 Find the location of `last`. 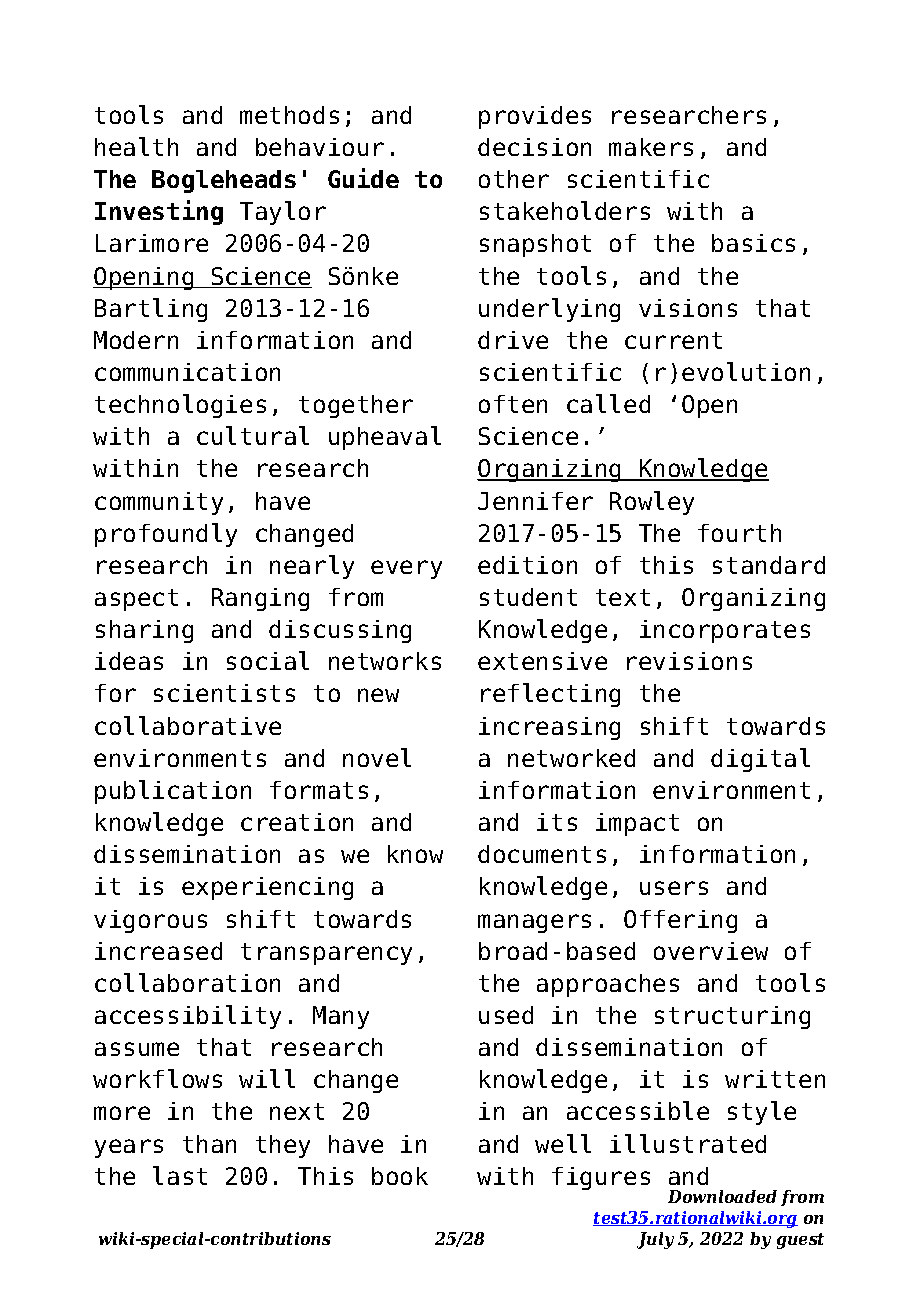

last is located at coordinates (180, 1175).
